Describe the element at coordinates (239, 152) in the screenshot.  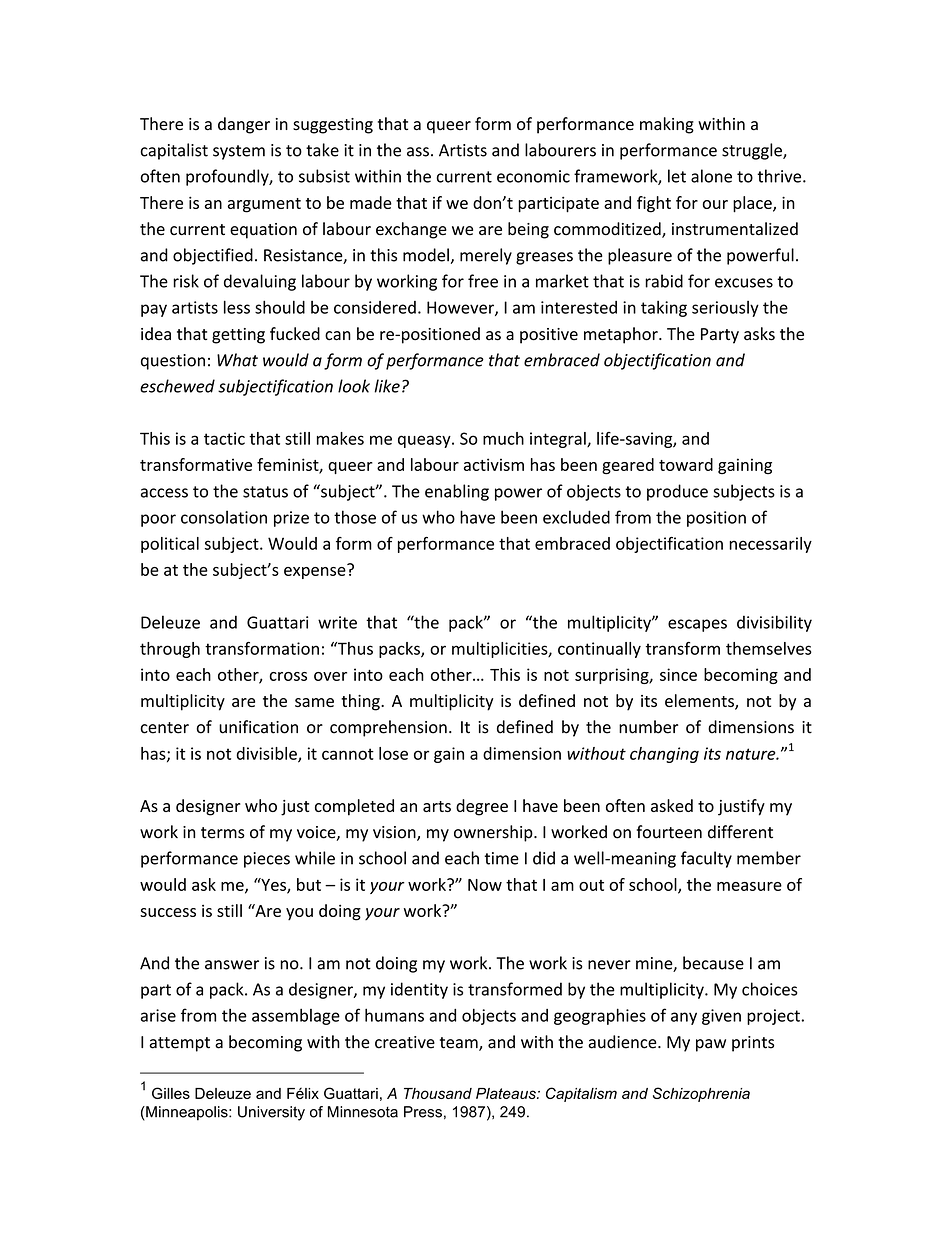
I see `system` at that location.
